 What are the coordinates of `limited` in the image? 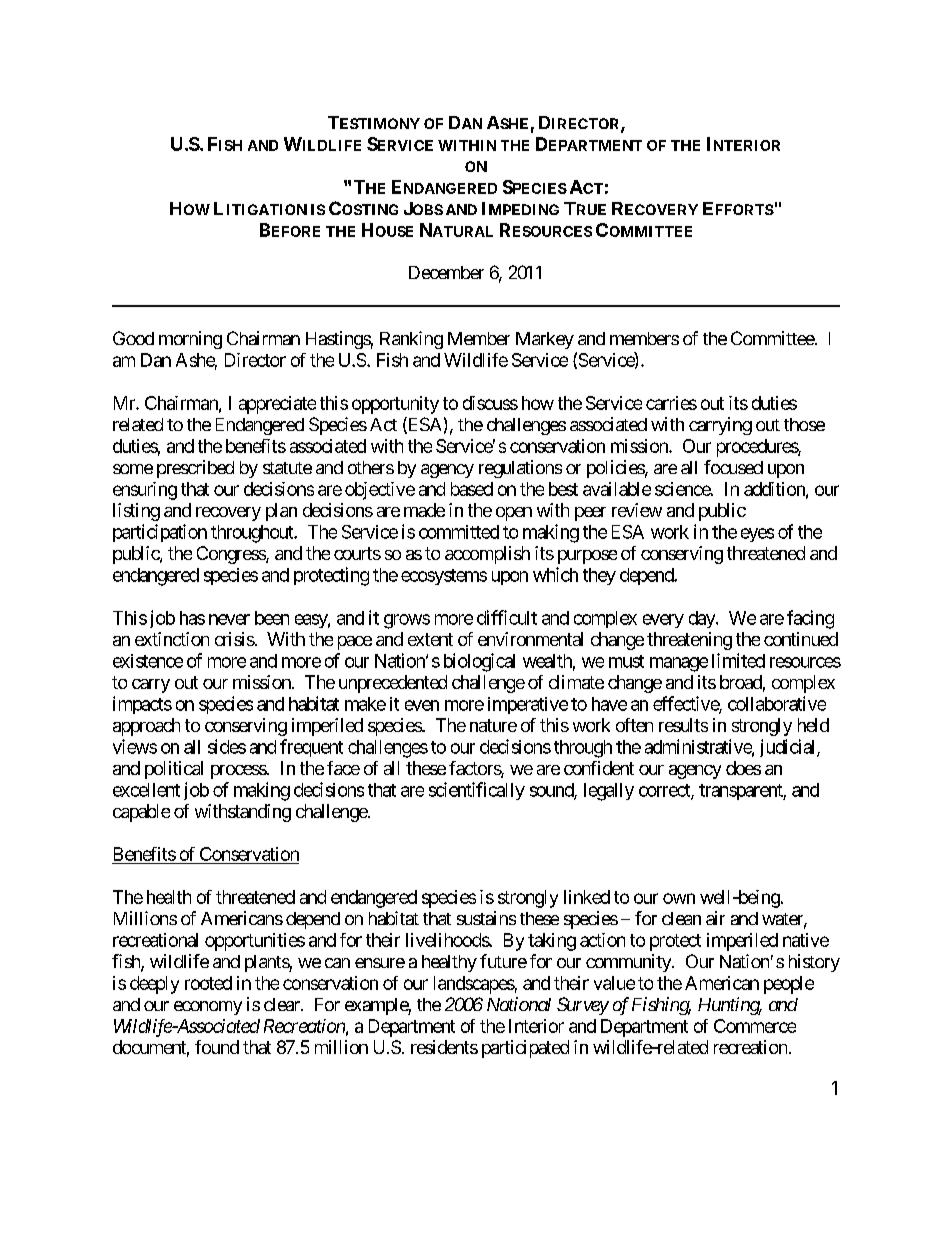 It's located at (738, 660).
